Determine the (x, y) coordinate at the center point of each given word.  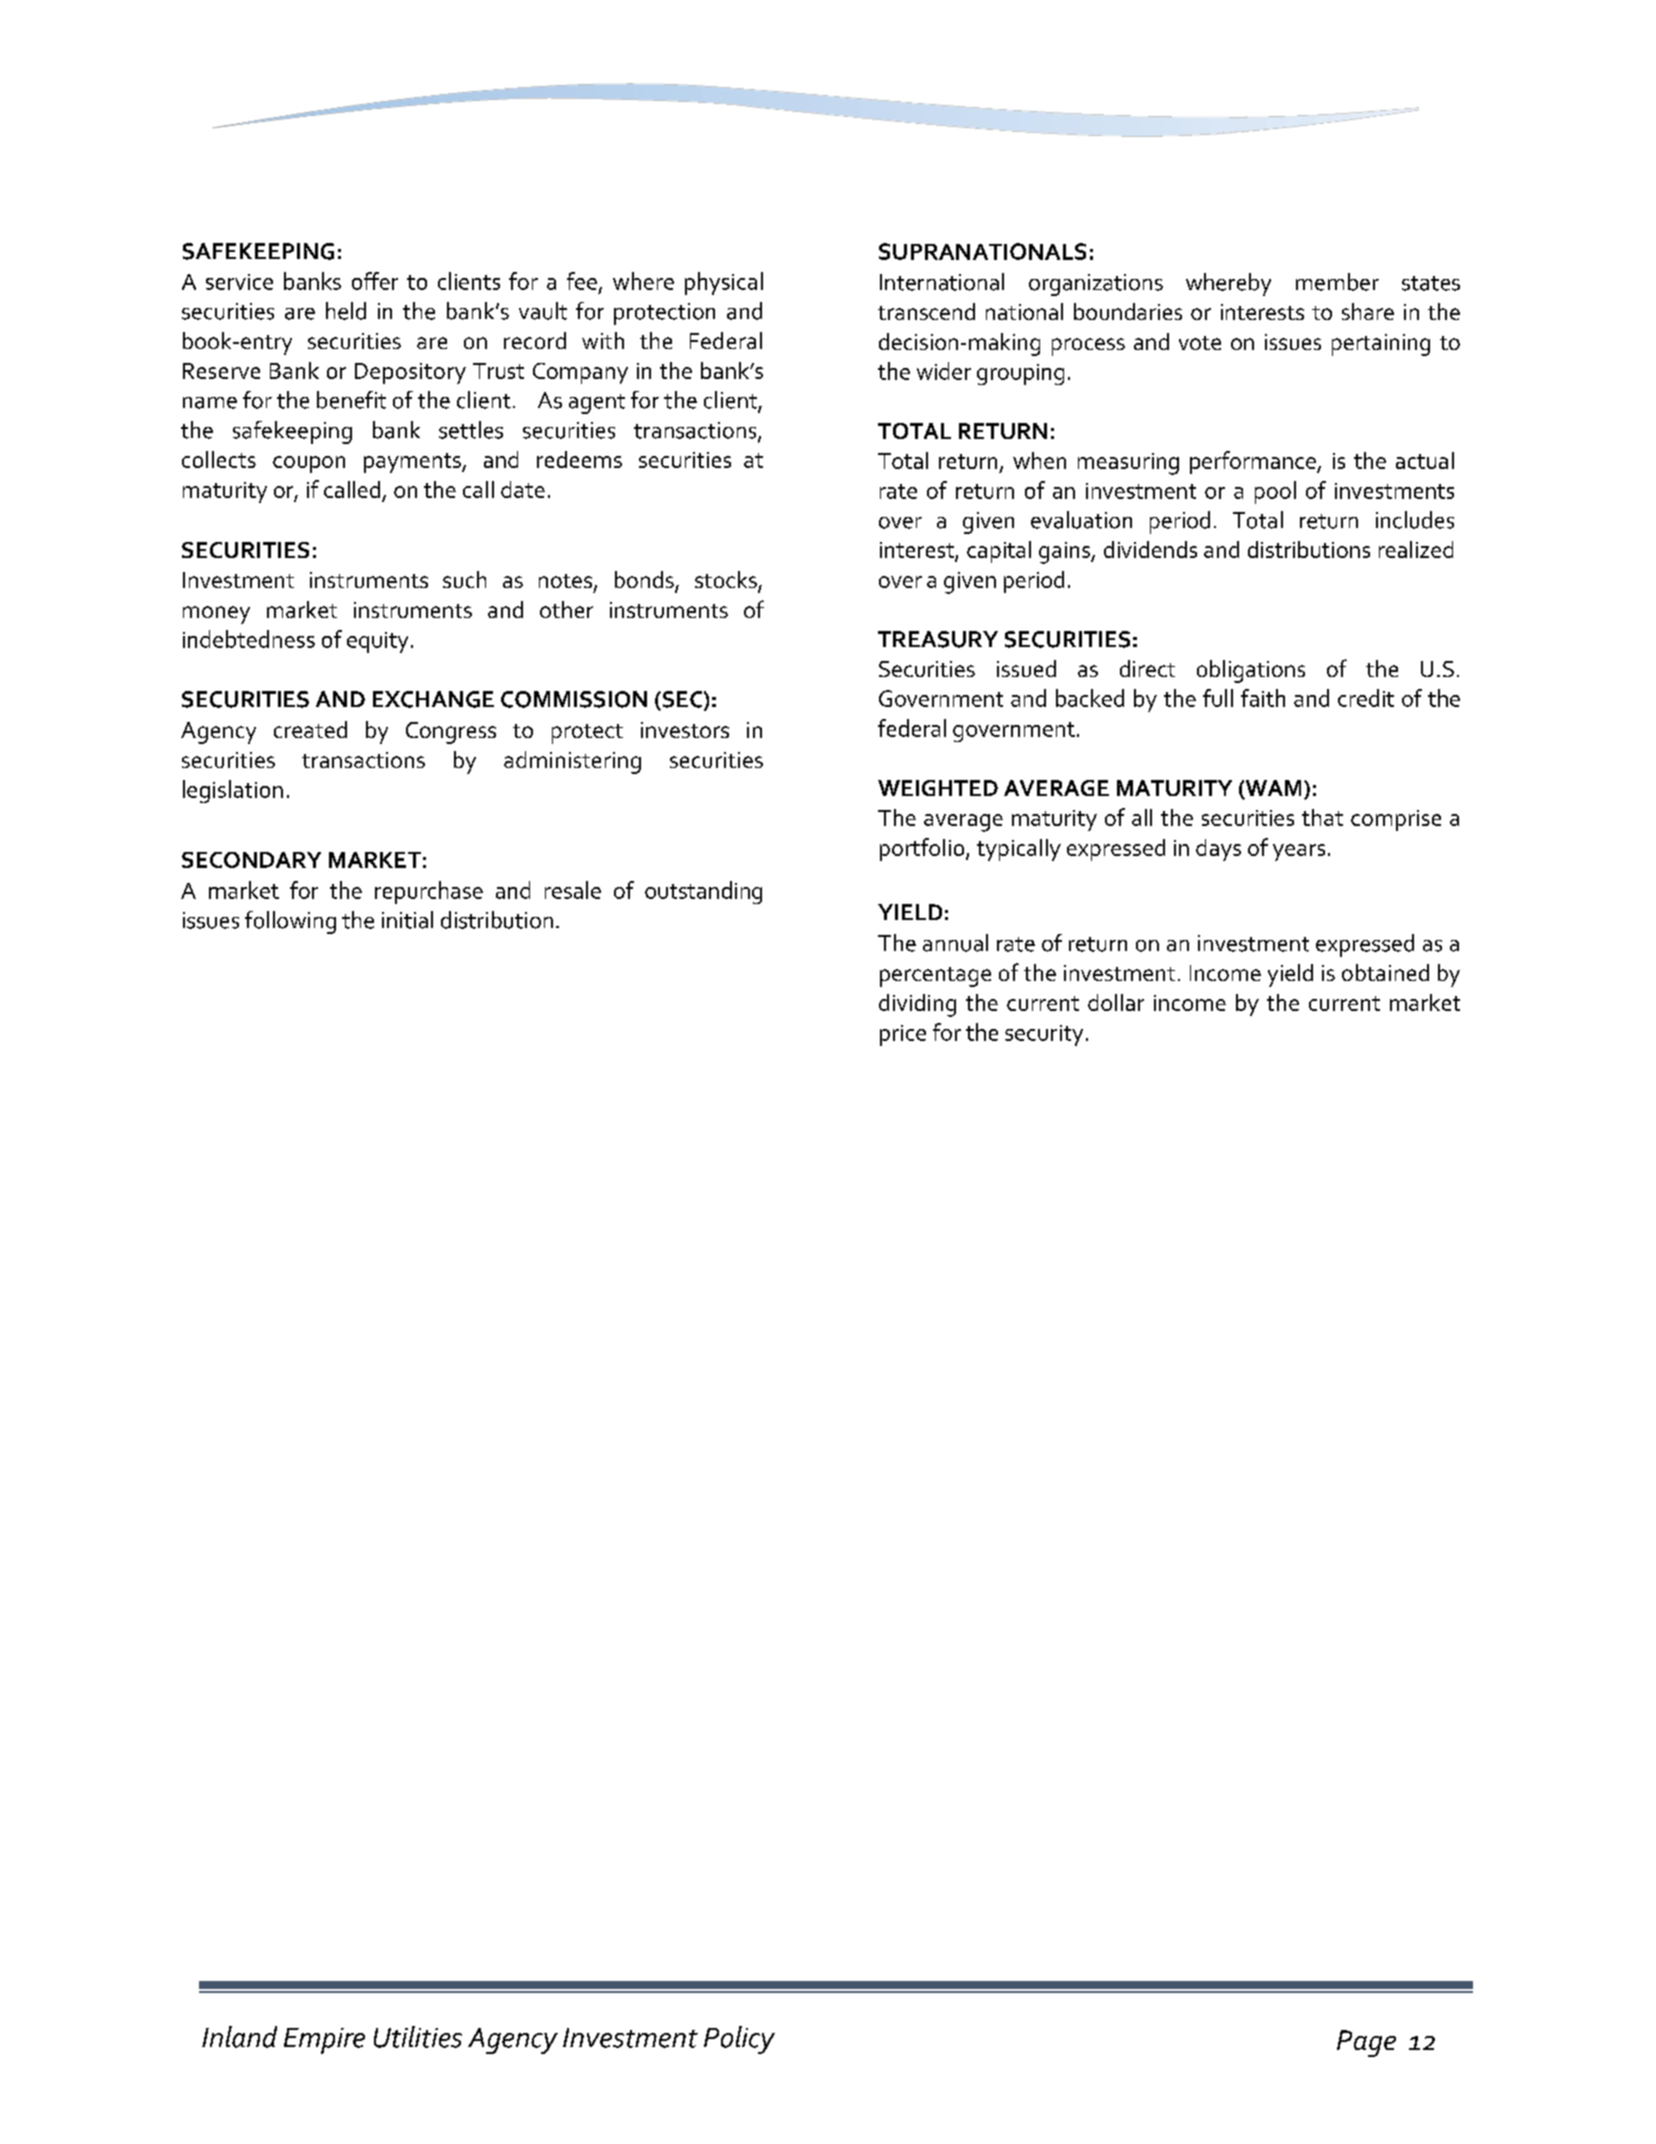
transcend (926, 311)
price (903, 1035)
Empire (324, 2041)
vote (1200, 343)
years (1299, 852)
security (1044, 1035)
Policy (739, 2040)
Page (1366, 2043)
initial (407, 920)
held (346, 311)
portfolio (923, 849)
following (290, 922)
